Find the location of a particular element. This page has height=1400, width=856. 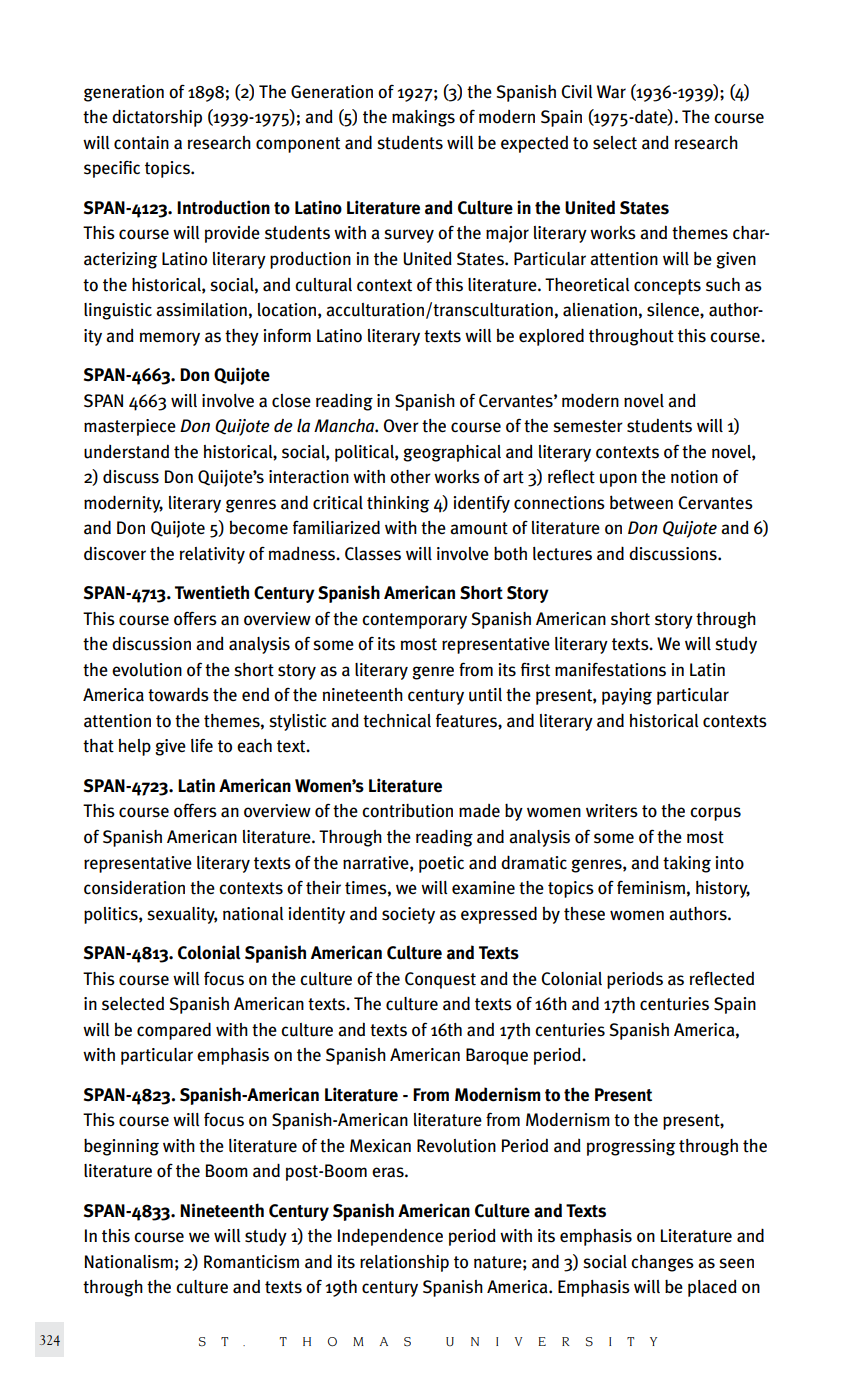

Romanticism is located at coordinates (251, 1262).
